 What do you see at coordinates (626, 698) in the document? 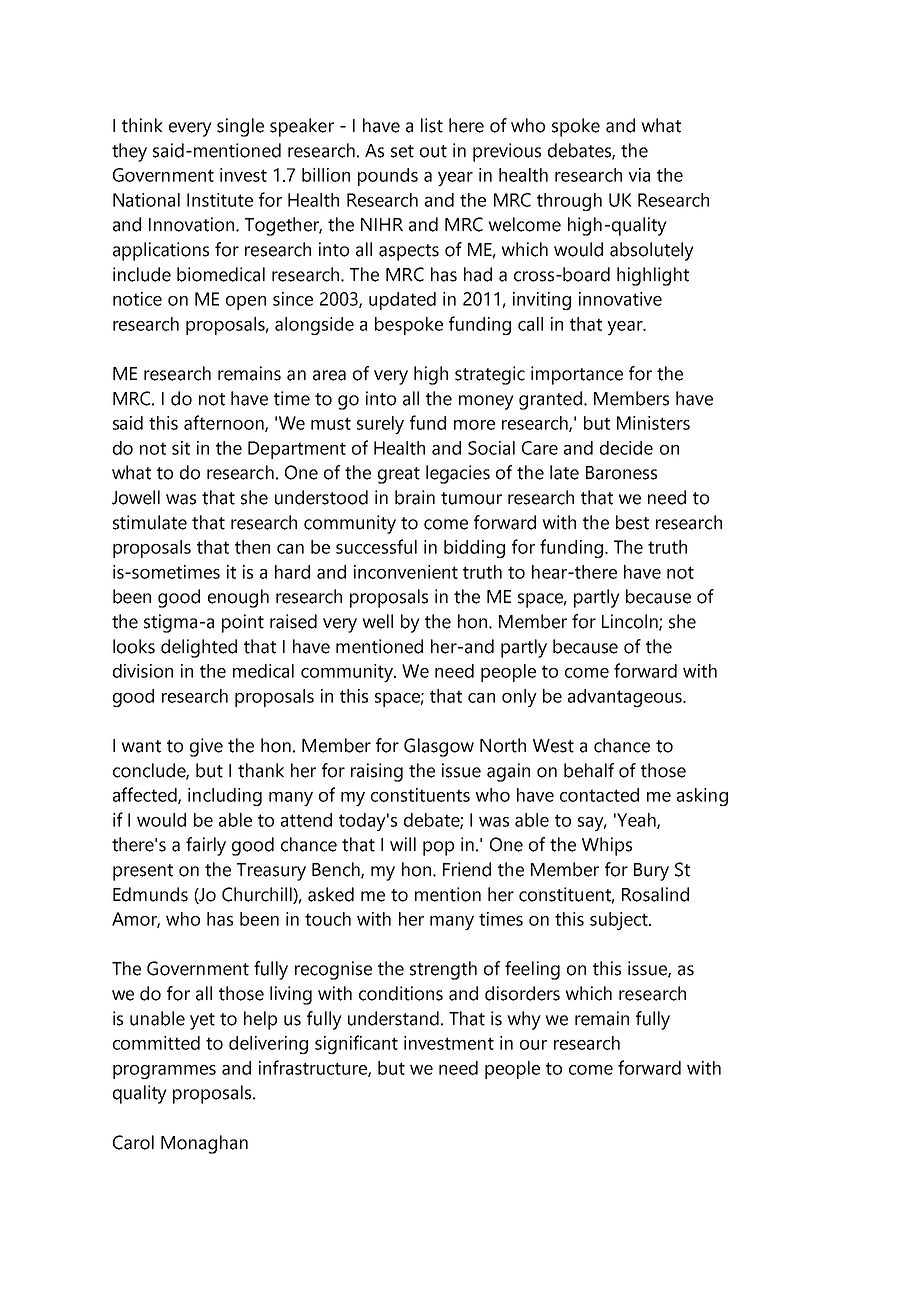
I see `advantageous` at bounding box center [626, 698].
